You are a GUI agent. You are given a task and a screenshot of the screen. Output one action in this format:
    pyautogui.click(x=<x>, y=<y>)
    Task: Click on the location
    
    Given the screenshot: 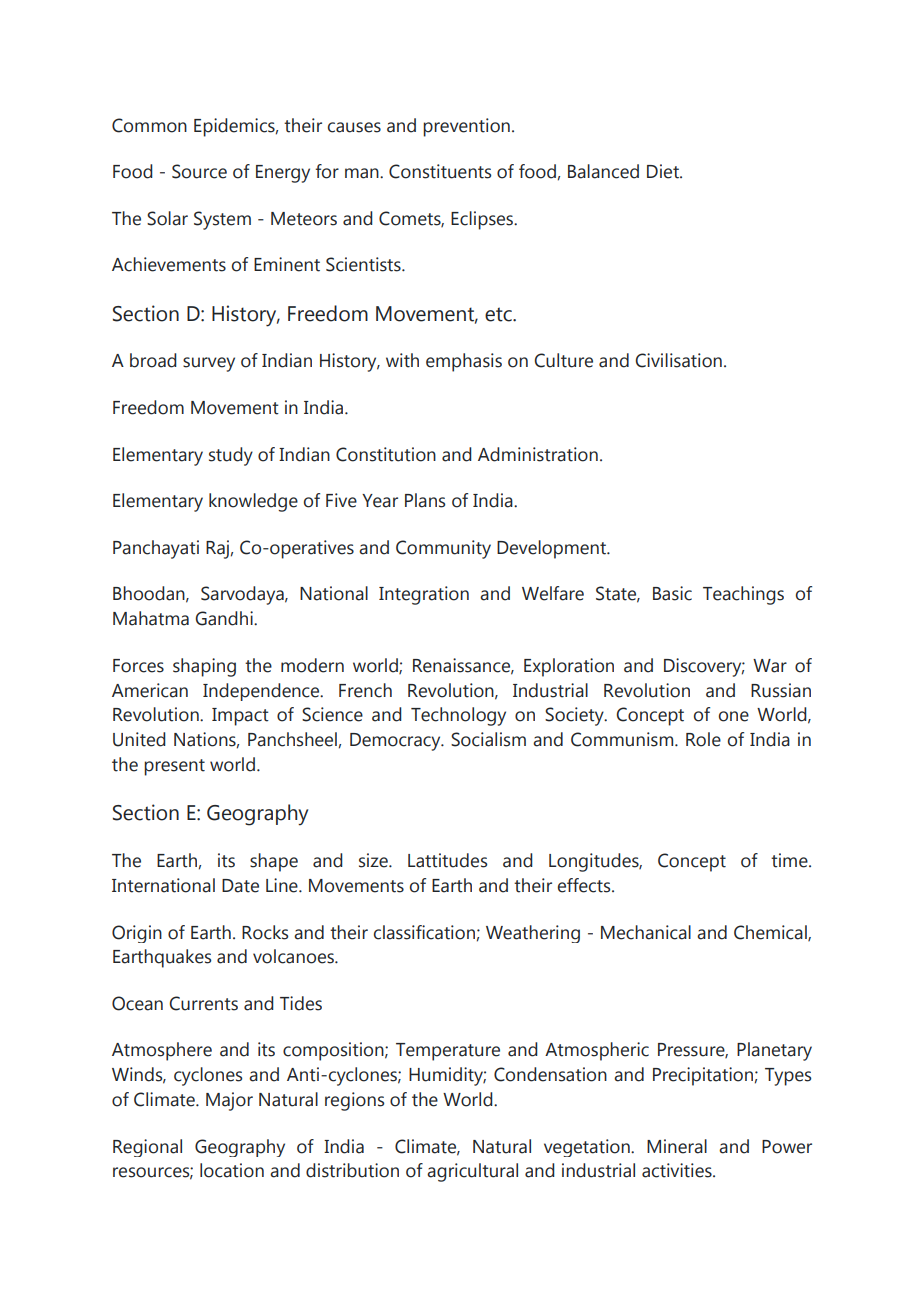 What is the action you would take?
    pyautogui.click(x=232, y=1170)
